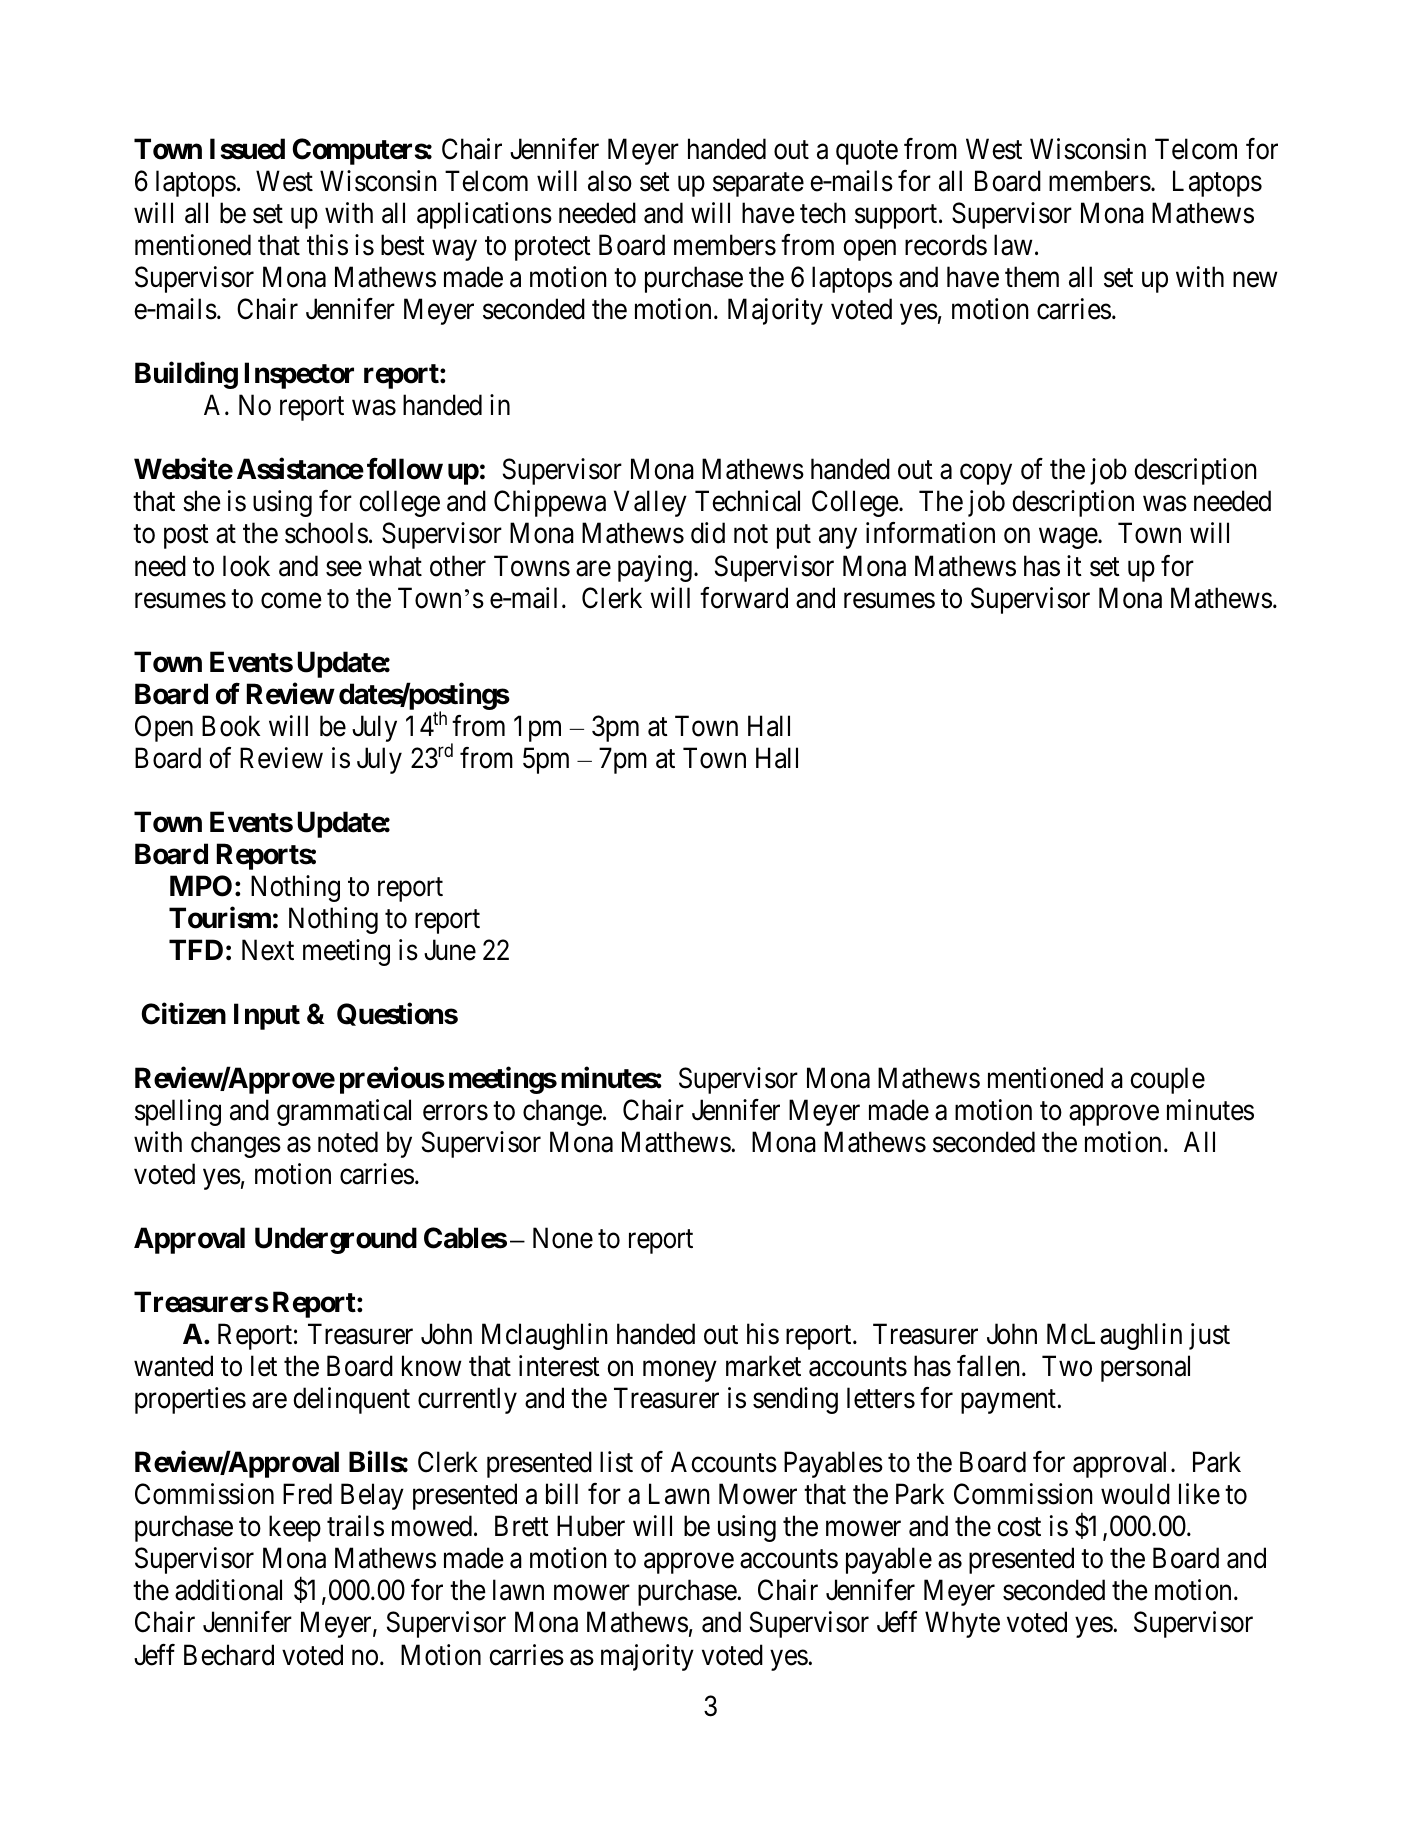  Describe the element at coordinates (228, 1590) in the image. I see `additional` at that location.
